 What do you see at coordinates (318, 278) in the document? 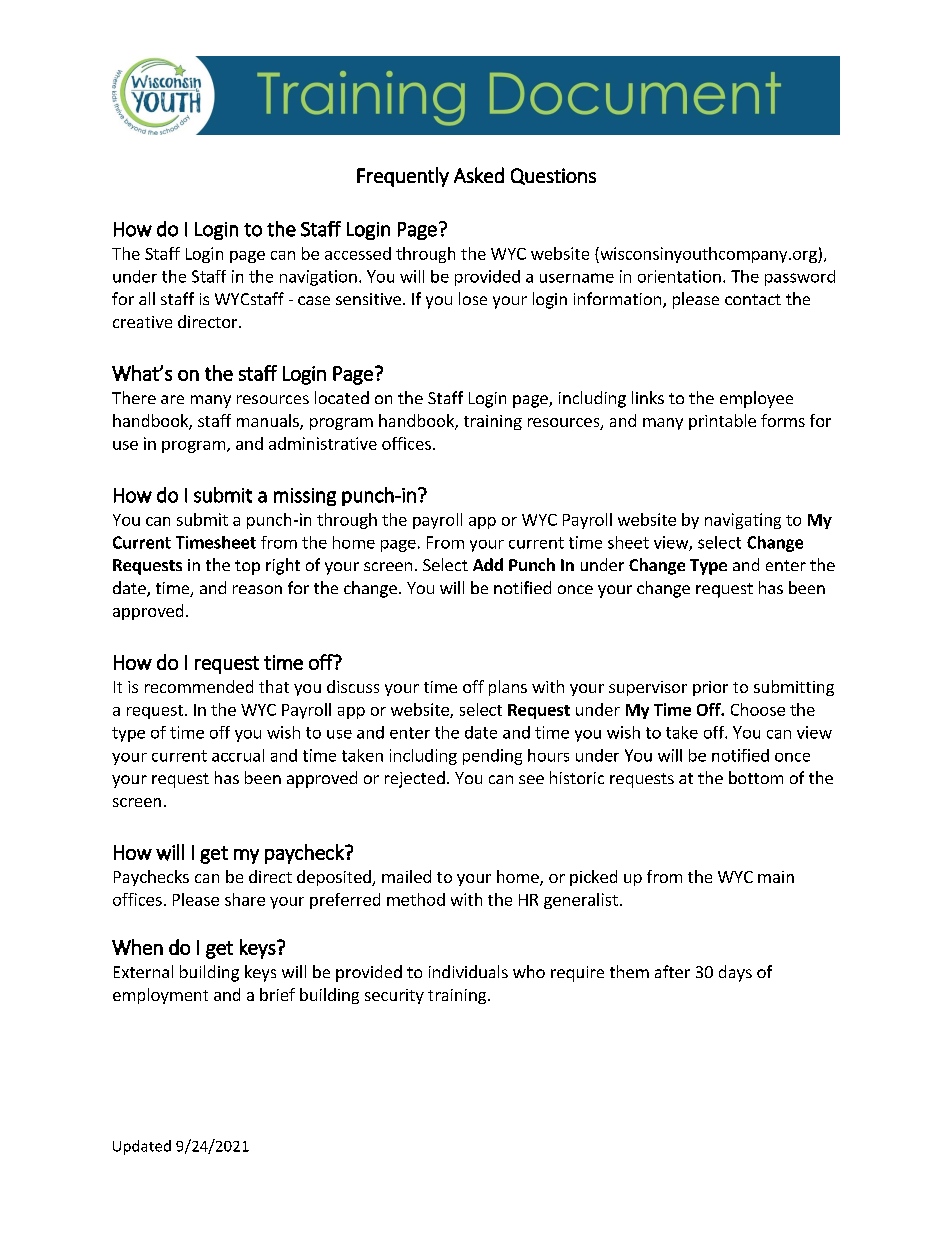
I see `navigation` at bounding box center [318, 278].
